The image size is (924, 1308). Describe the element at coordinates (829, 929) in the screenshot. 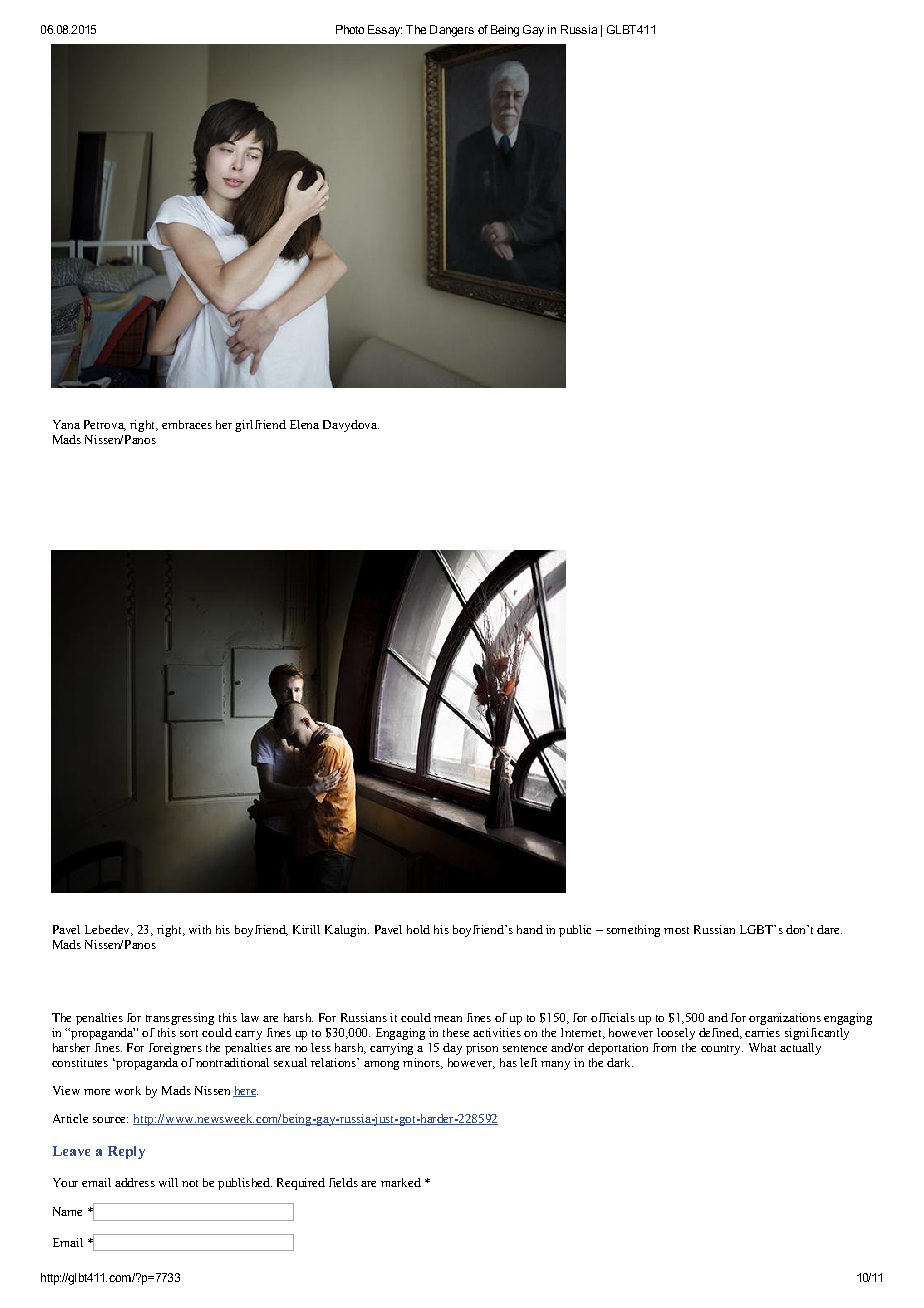

I see `dare` at that location.
